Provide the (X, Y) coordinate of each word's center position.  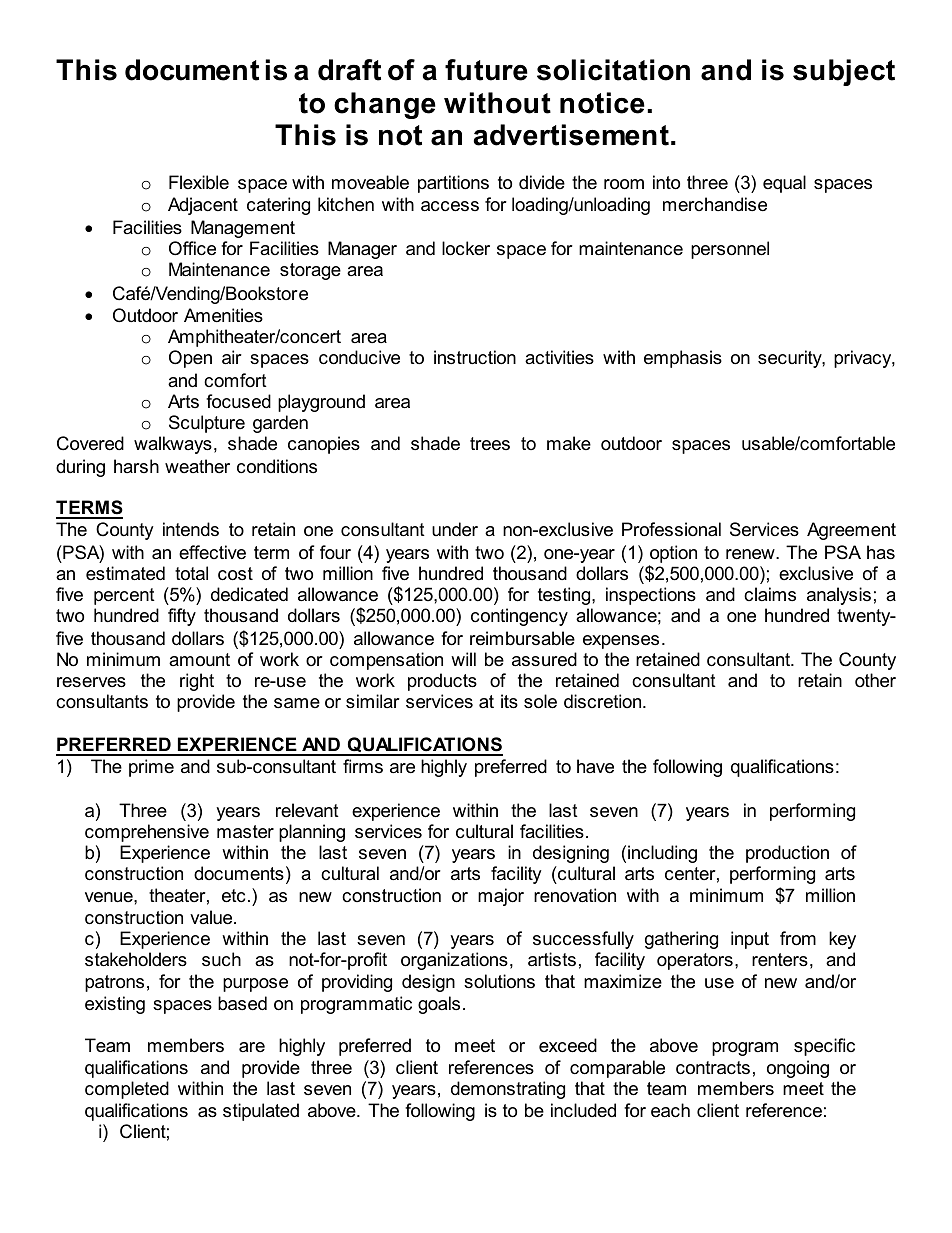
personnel (730, 250)
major (501, 897)
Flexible (199, 182)
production (787, 854)
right (197, 682)
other (875, 680)
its (509, 701)
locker (466, 248)
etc (233, 896)
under (455, 529)
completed (127, 1090)
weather (197, 466)
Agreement (851, 531)
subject (844, 72)
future (486, 70)
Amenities (223, 315)
